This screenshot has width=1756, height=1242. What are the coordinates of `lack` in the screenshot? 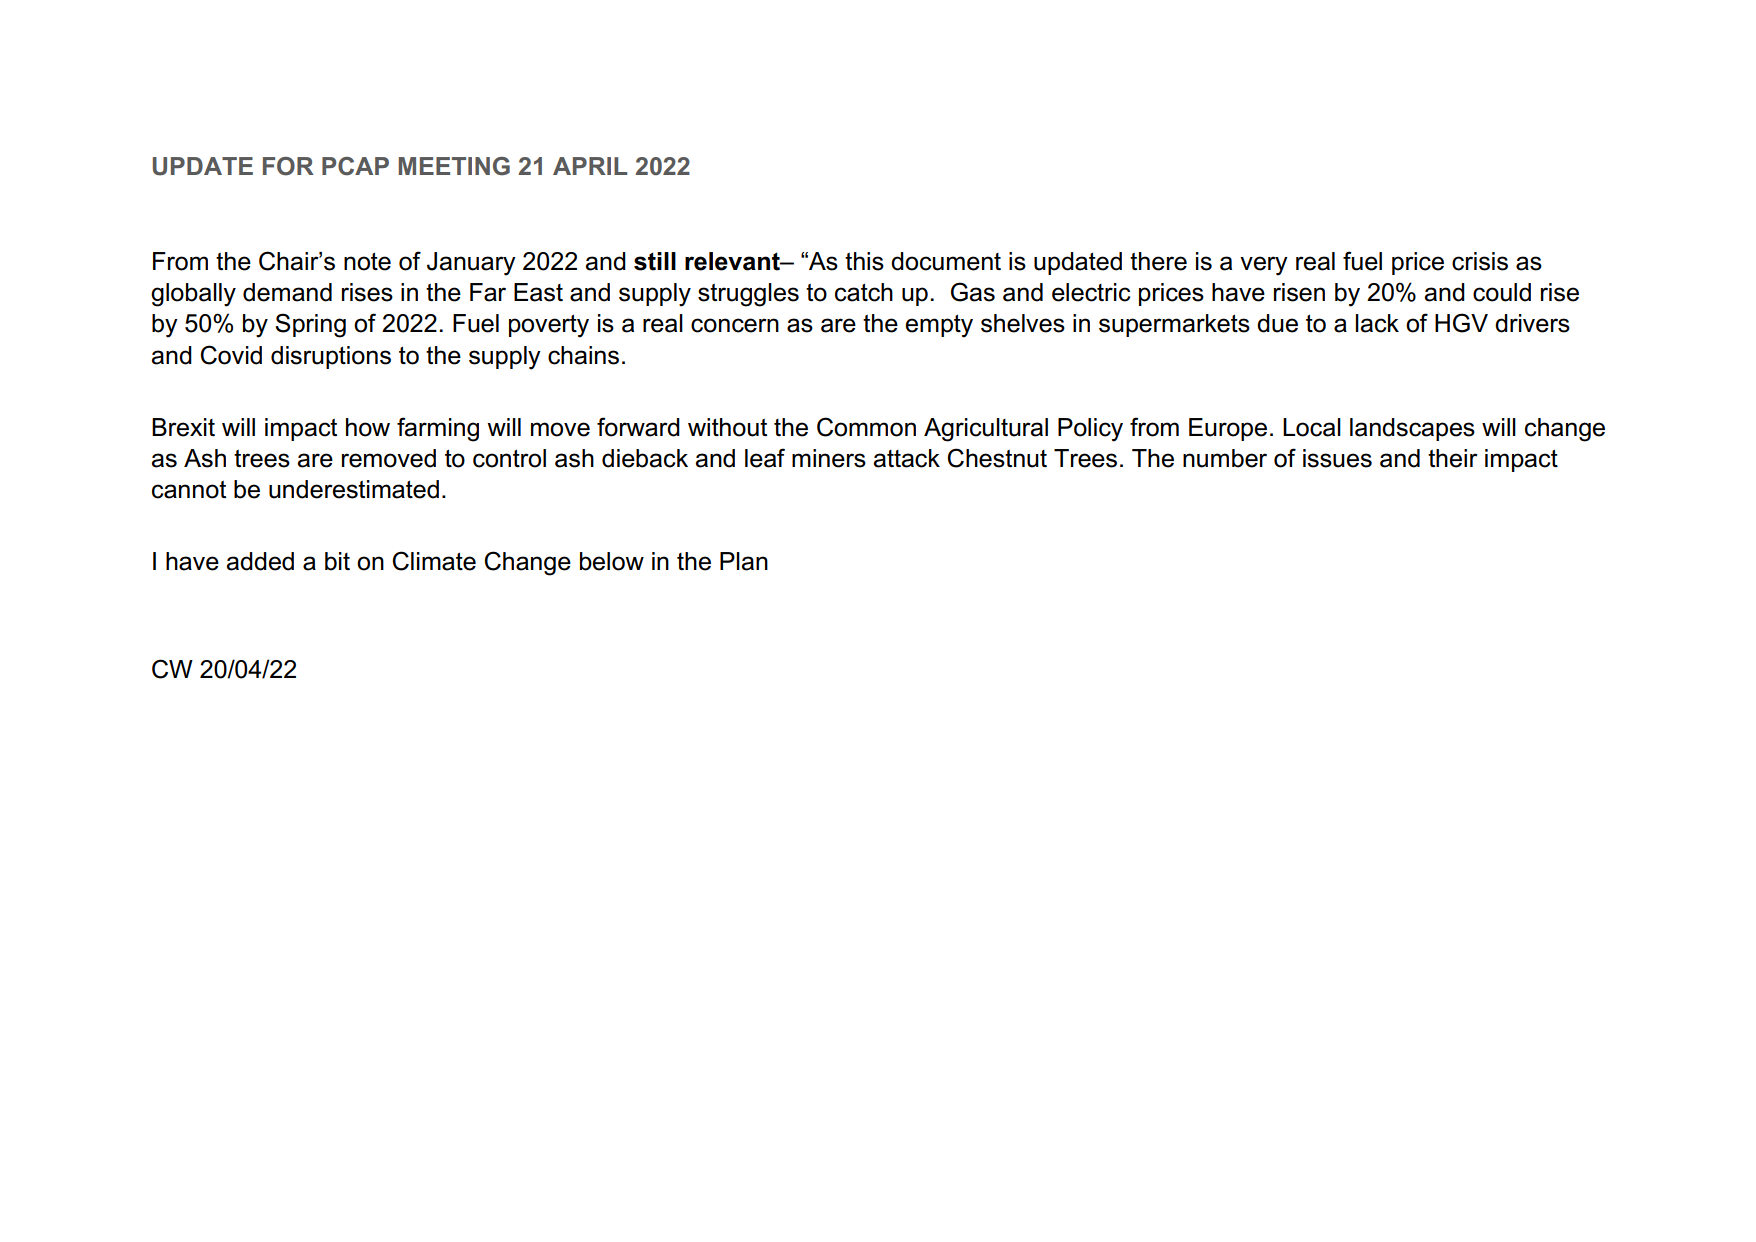 It's located at (1377, 323).
